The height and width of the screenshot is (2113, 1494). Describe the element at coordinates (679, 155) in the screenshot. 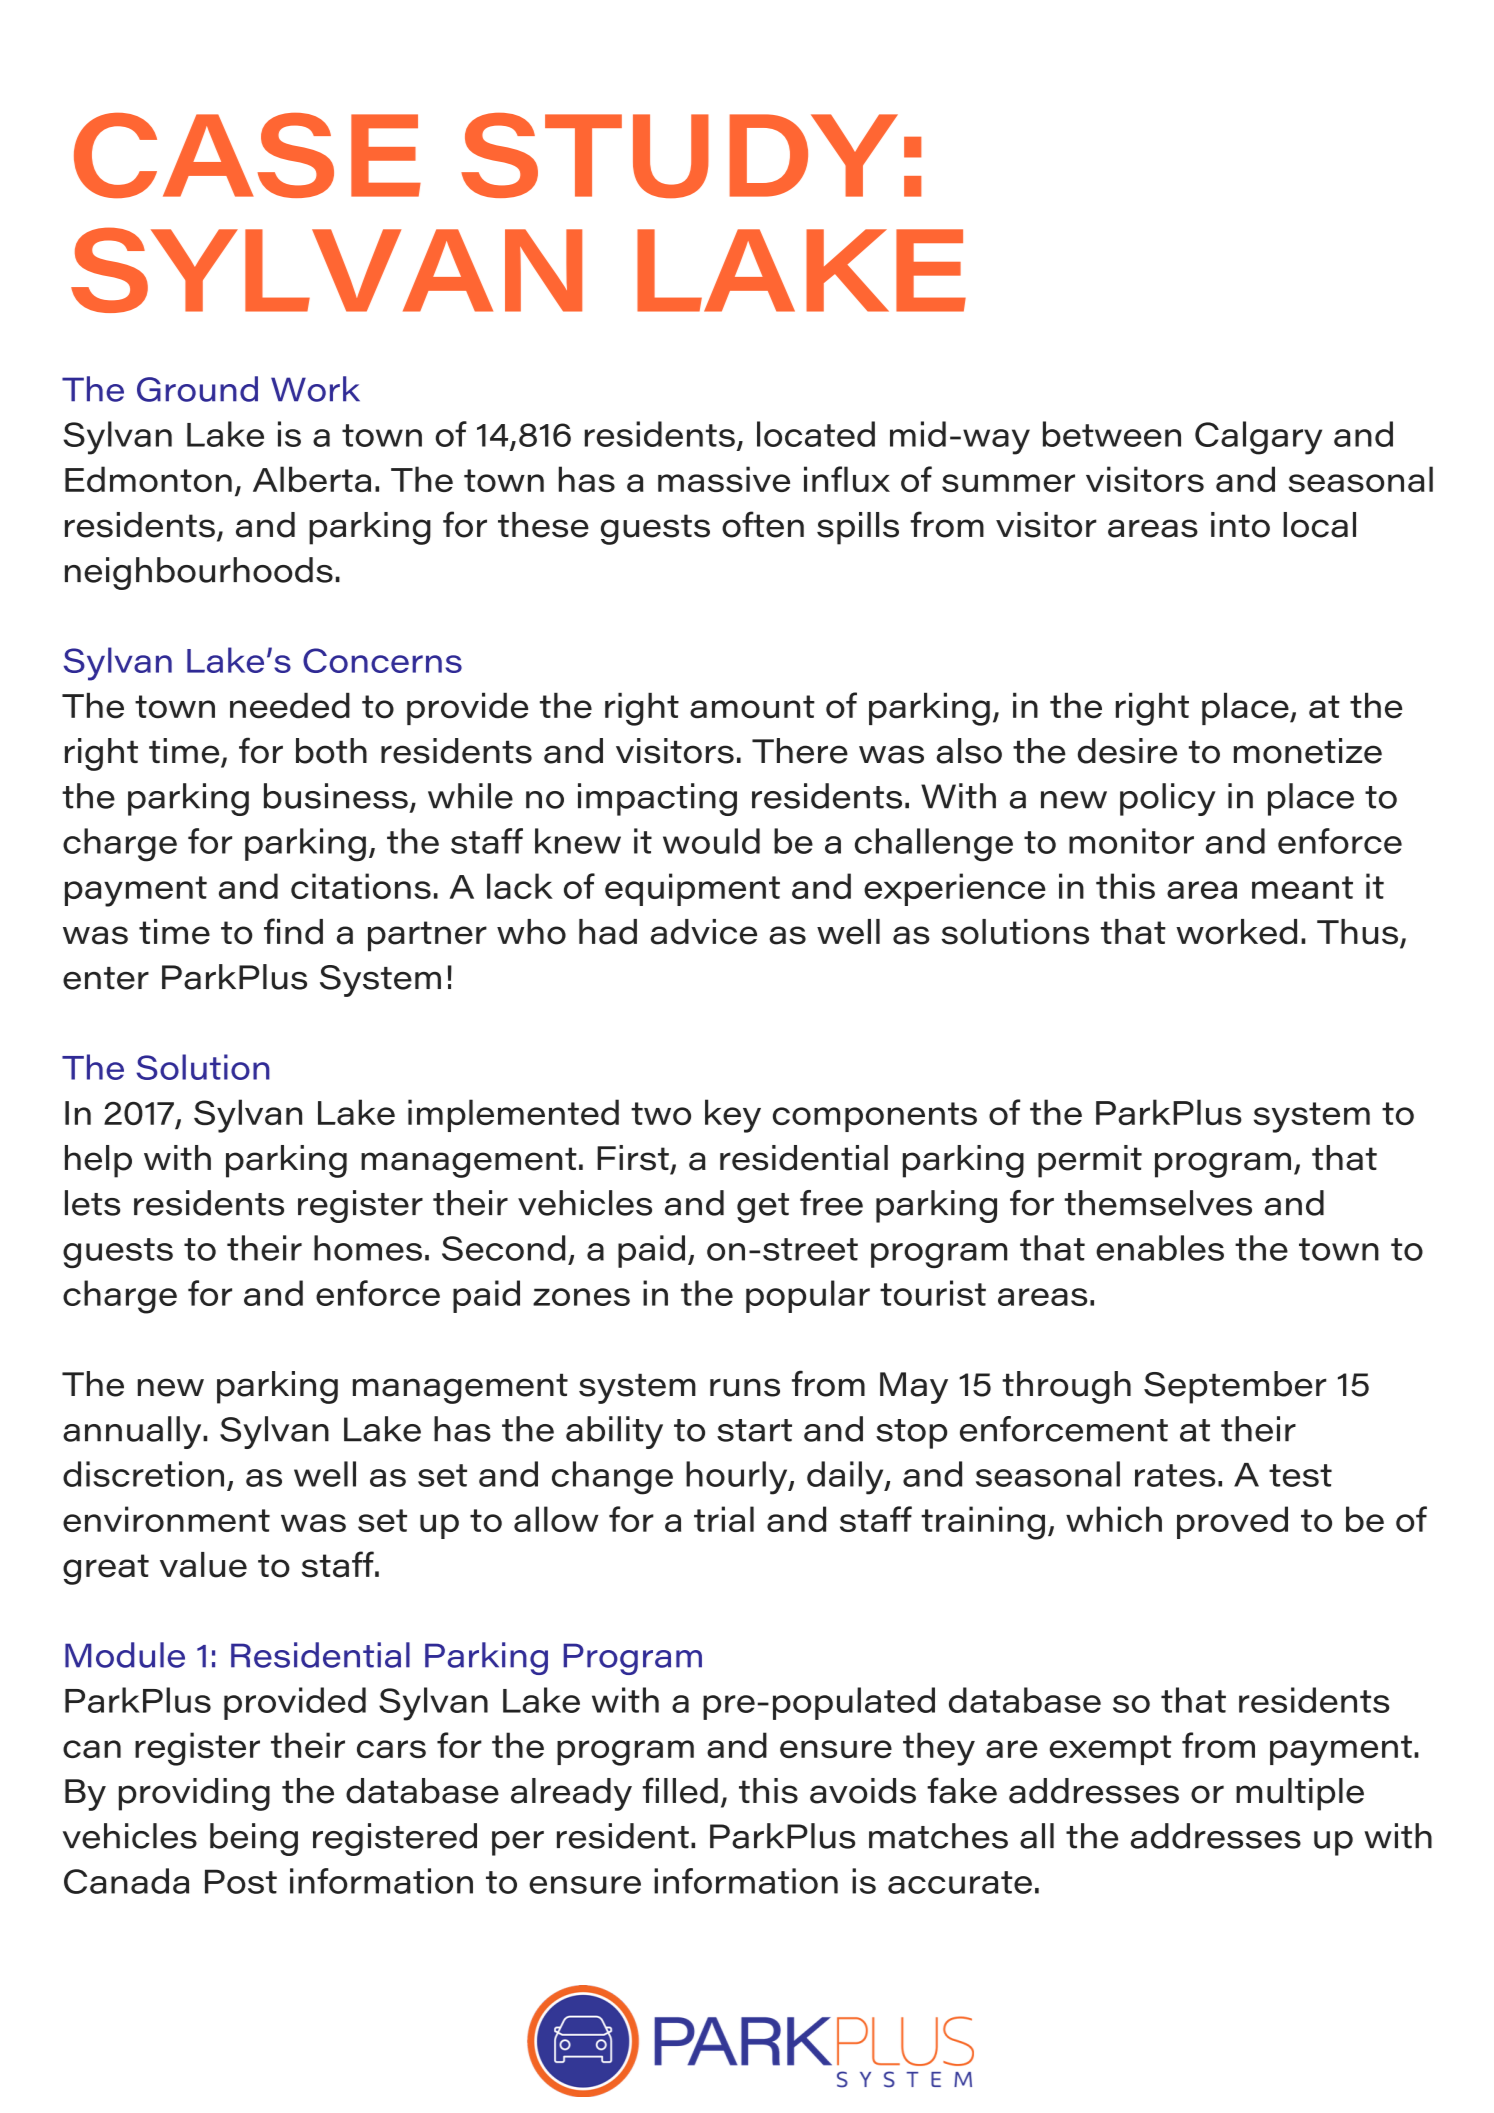

I see `STUDY` at that location.
